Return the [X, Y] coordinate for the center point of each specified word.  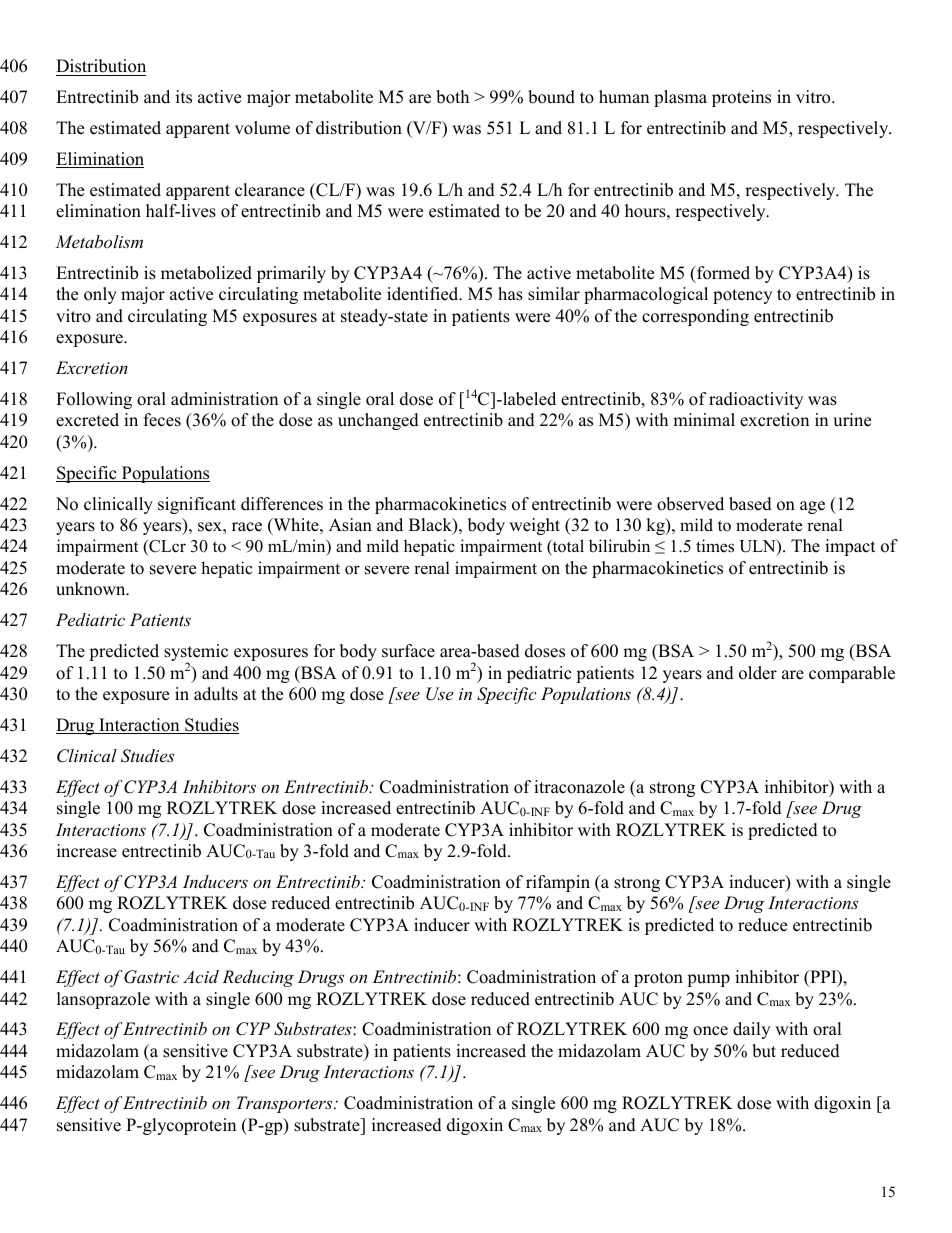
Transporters [286, 1104]
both [452, 97]
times [715, 546]
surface [408, 651]
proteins [741, 98]
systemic [196, 654]
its [184, 97]
